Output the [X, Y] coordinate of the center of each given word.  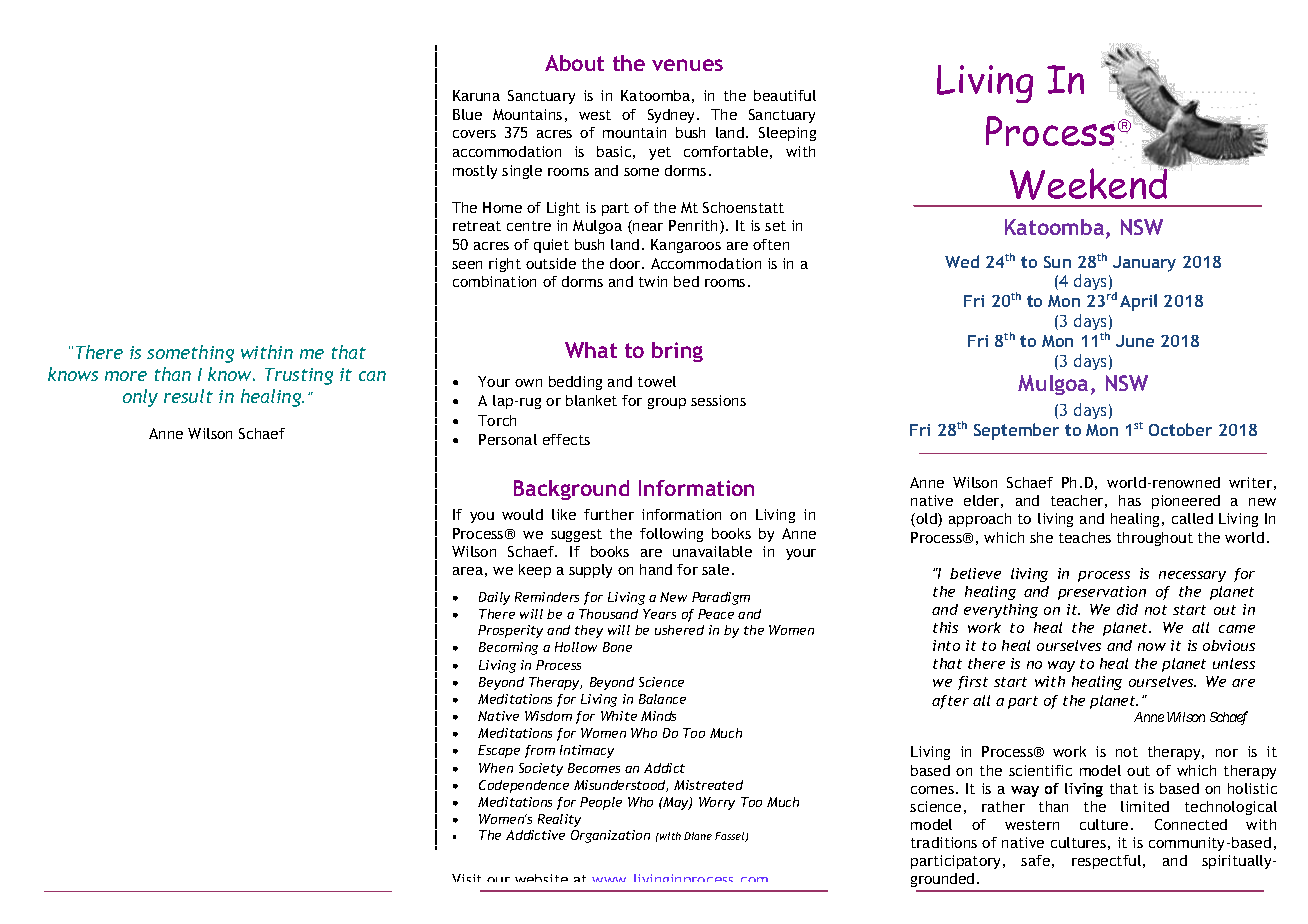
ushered [679, 630]
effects [566, 439]
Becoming [508, 648]
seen [467, 265]
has [1130, 500]
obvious [1229, 645]
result [188, 396]
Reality [559, 820]
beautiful [785, 95]
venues [687, 65]
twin [653, 281]
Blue [467, 114]
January [1144, 264]
